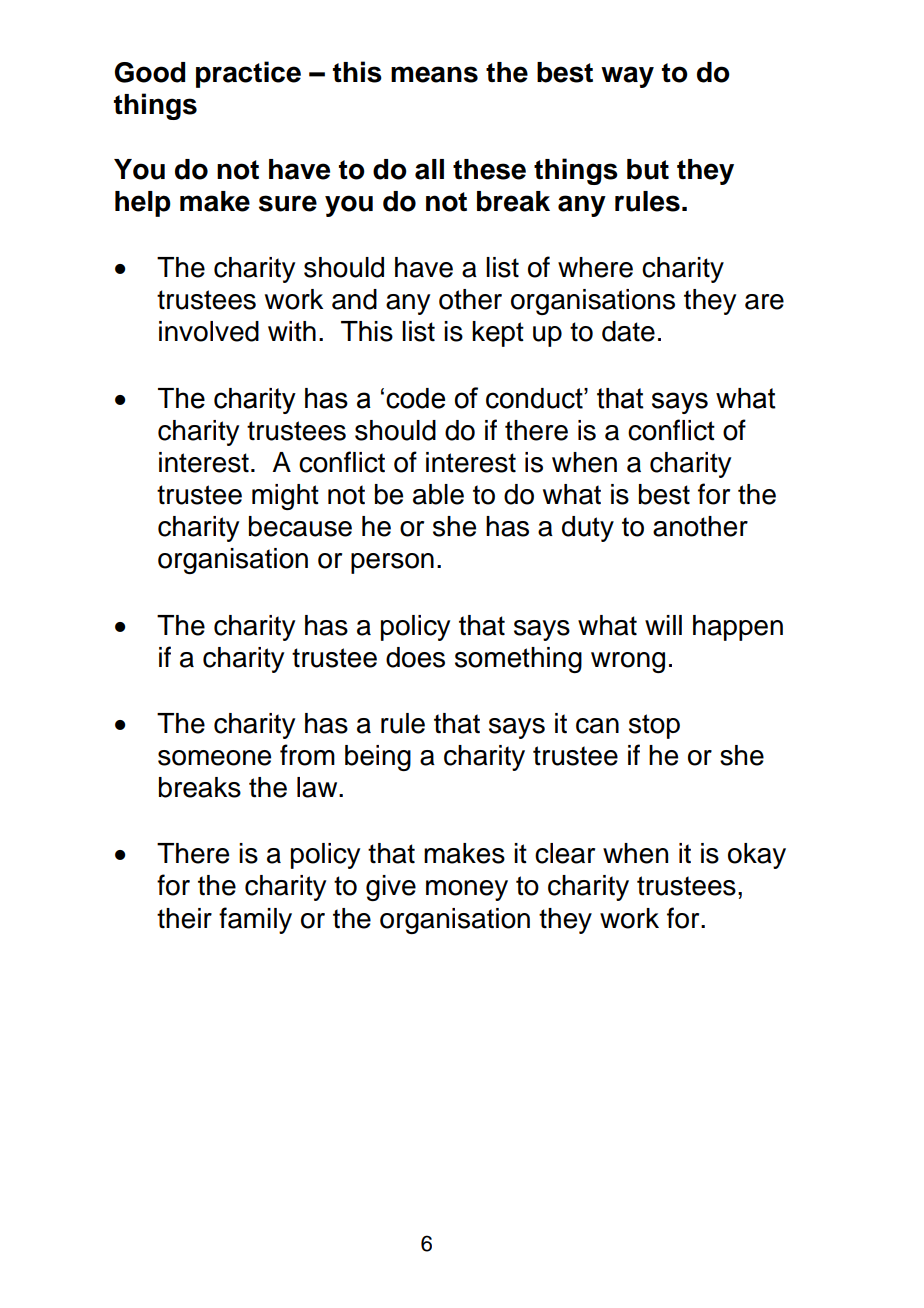 The image size is (924, 1308). Describe the element at coordinates (663, 625) in the image. I see `will` at that location.
